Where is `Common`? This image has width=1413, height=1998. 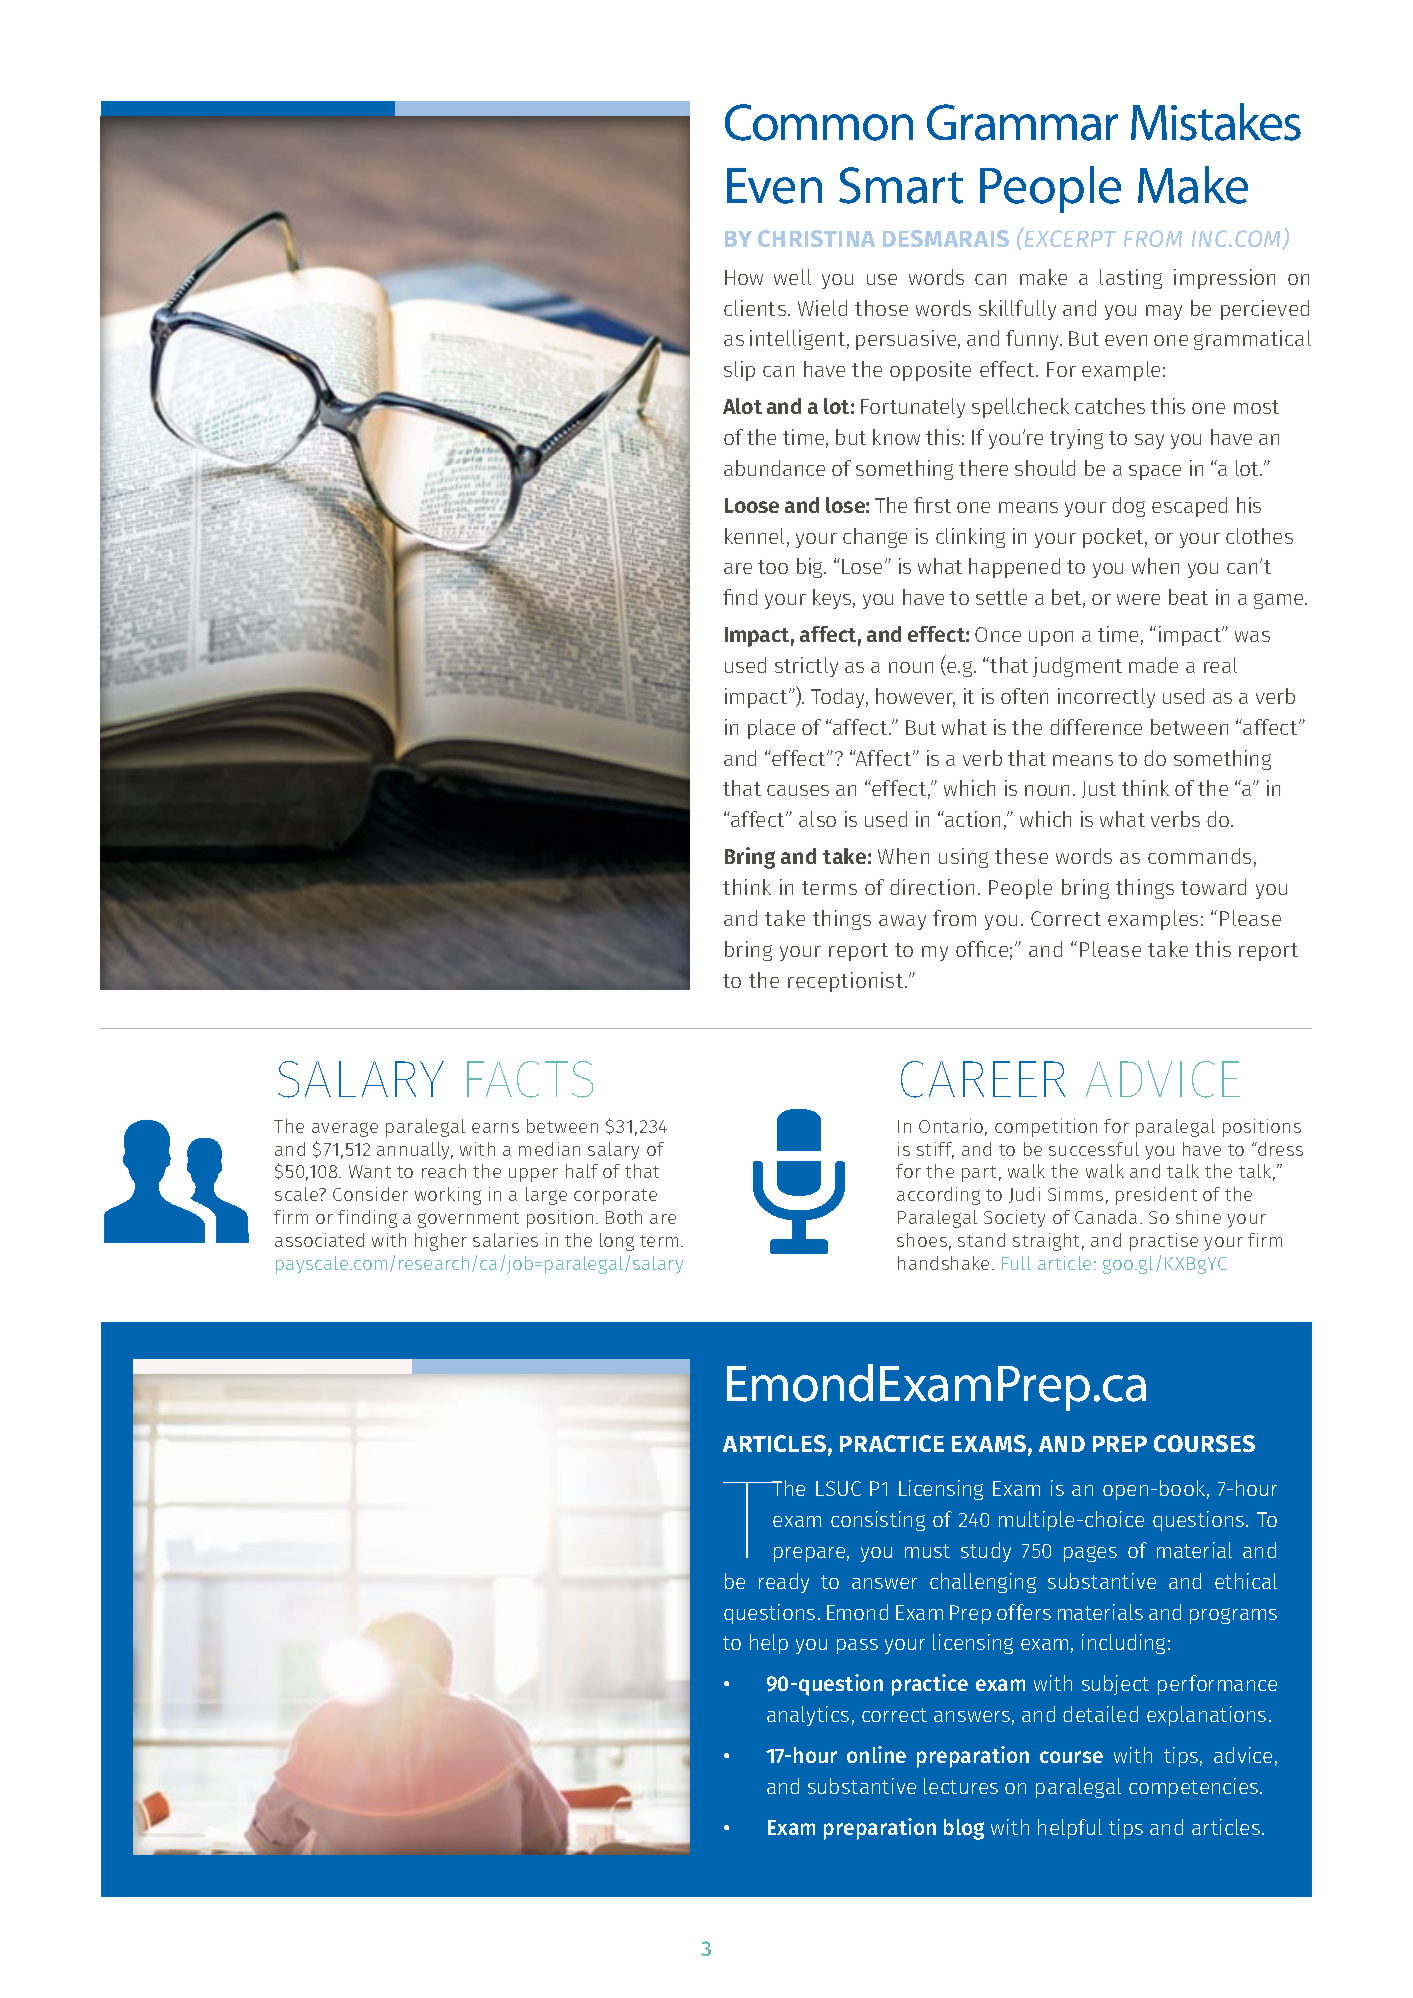 Common is located at coordinates (819, 122).
